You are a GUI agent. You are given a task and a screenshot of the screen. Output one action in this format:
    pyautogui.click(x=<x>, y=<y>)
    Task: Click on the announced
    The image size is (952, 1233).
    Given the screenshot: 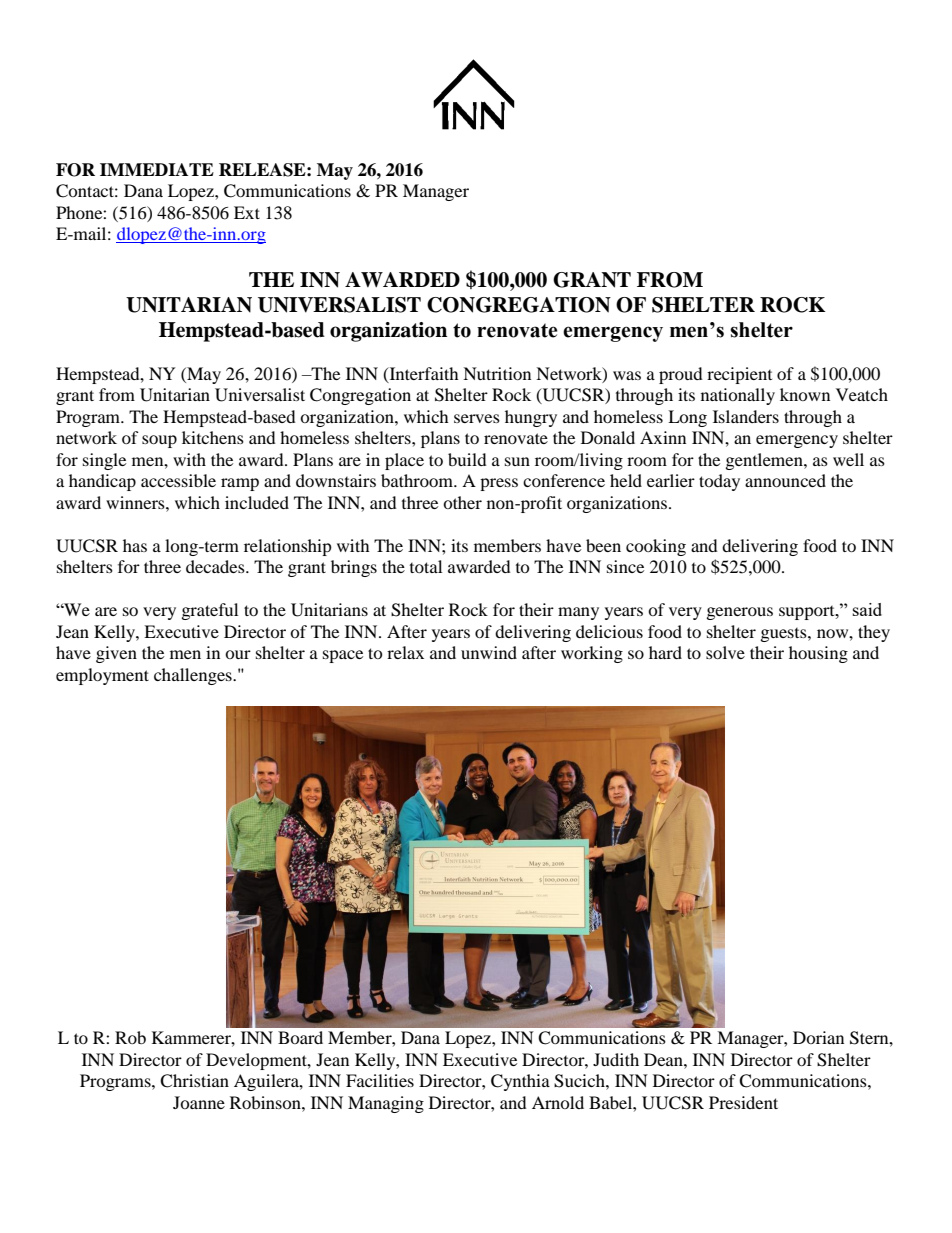 What is the action you would take?
    pyautogui.click(x=785, y=480)
